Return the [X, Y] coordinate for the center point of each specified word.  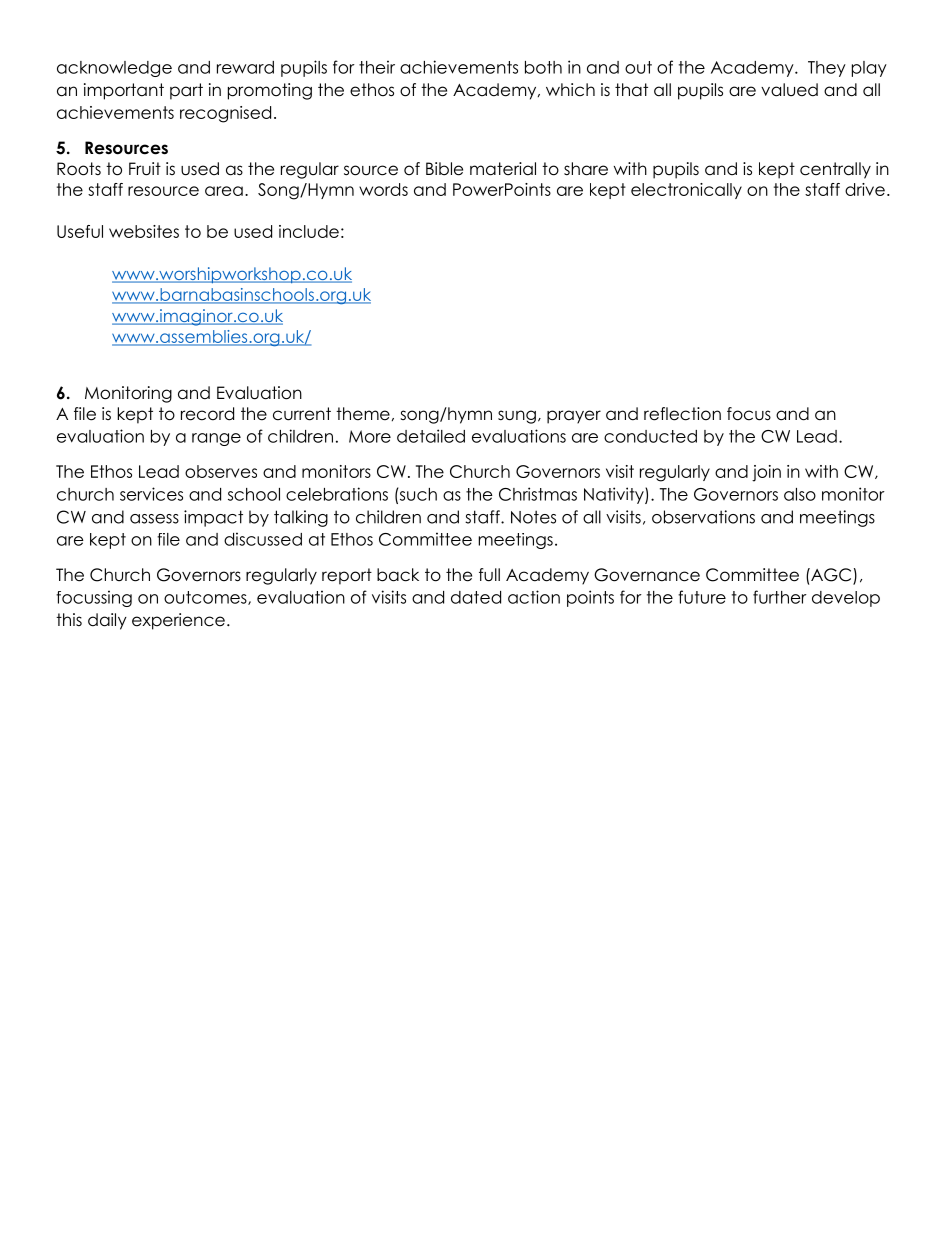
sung [517, 417]
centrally [835, 170]
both [543, 67]
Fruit [145, 169]
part [186, 91]
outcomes [206, 598]
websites [144, 231]
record [207, 414]
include [309, 231]
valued [789, 90]
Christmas [538, 494]
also [800, 494]
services [151, 494]
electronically [686, 191]
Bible [444, 169]
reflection [682, 414]
